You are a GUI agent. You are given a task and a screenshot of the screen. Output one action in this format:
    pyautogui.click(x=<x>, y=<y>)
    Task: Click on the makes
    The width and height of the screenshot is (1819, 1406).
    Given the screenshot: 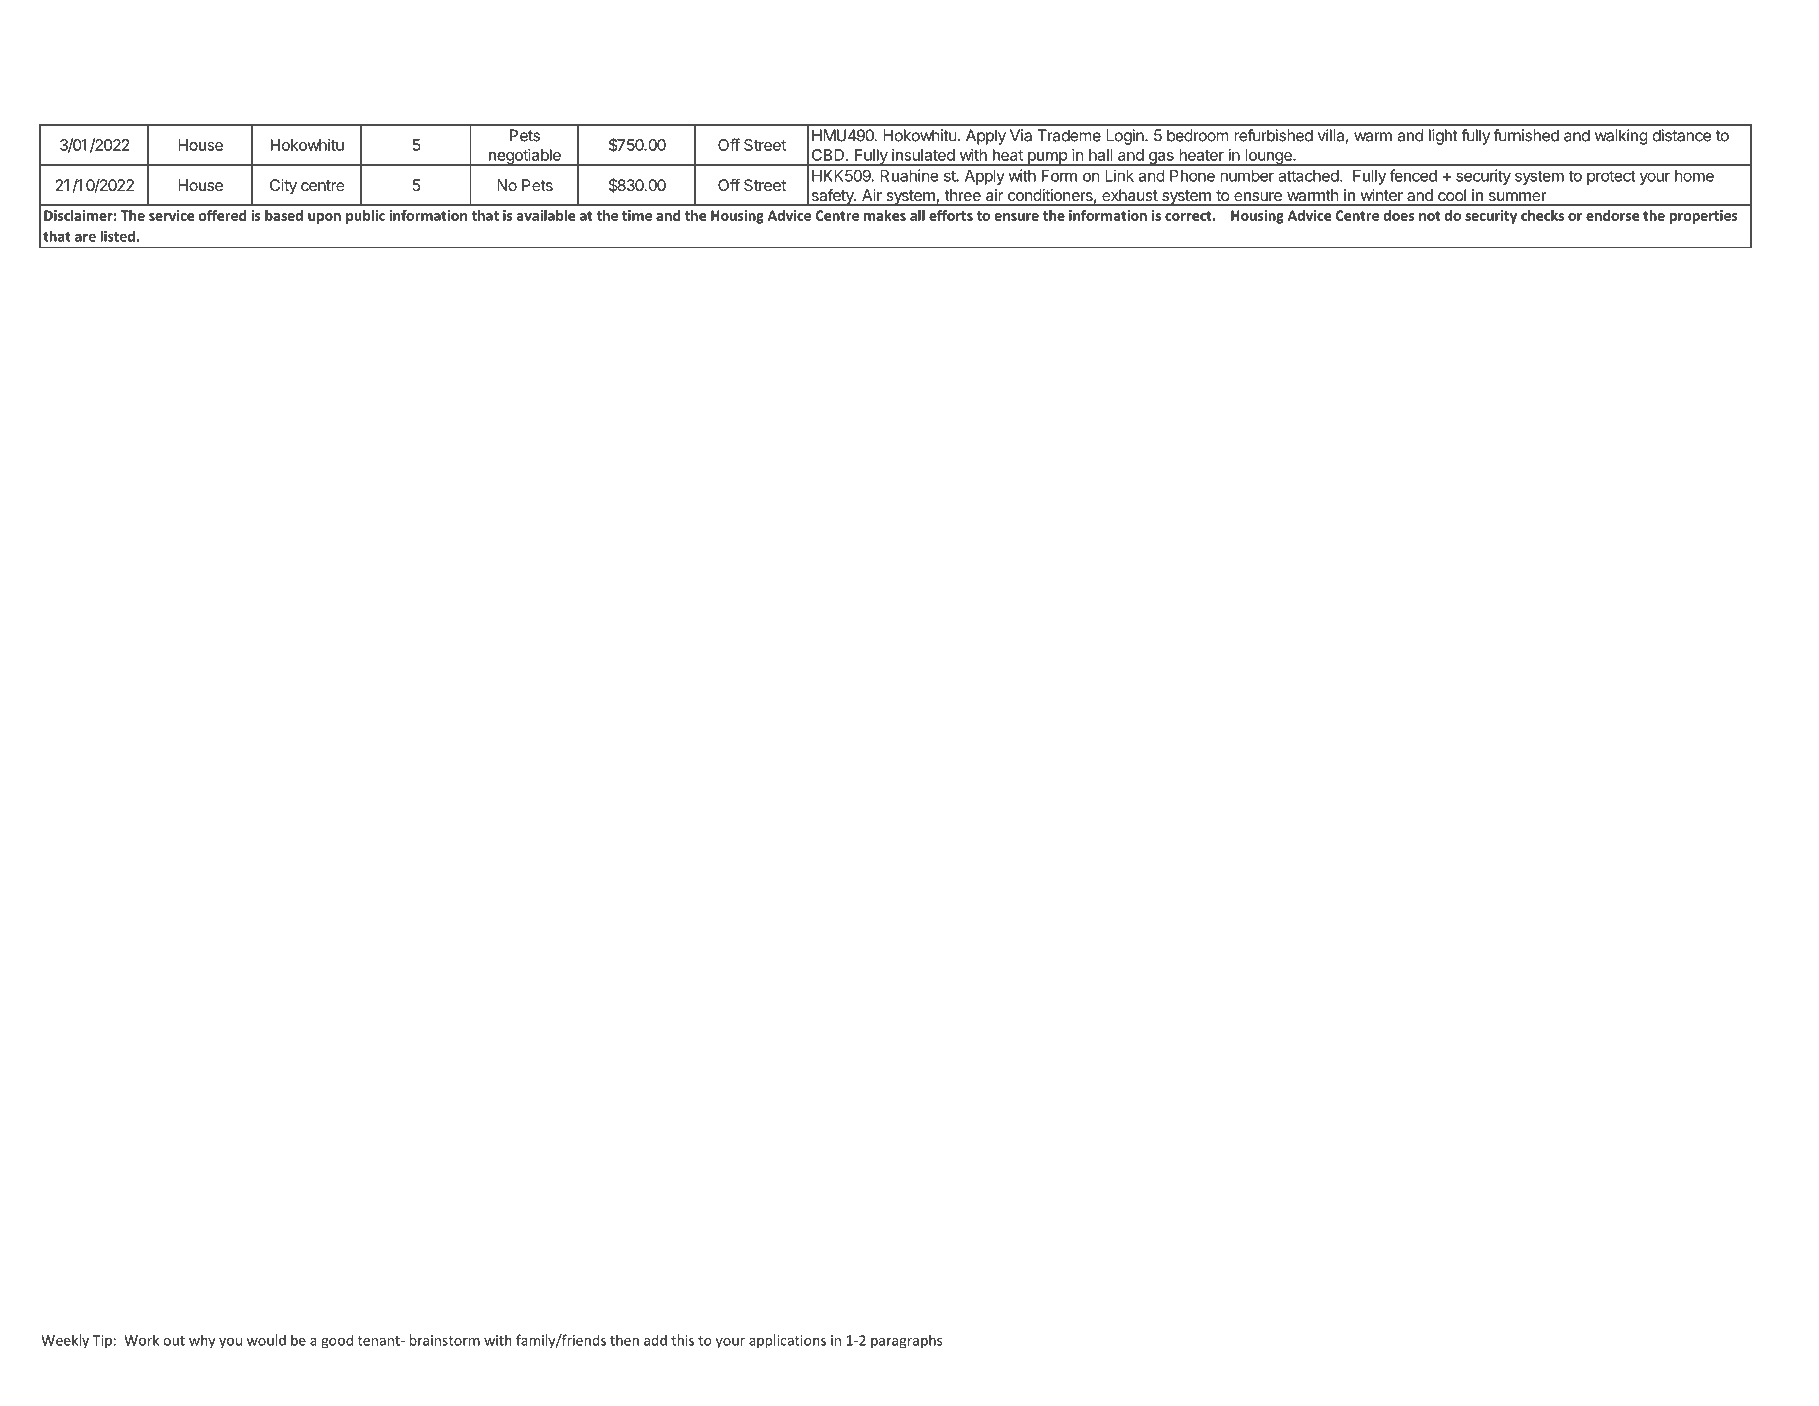 What is the action you would take?
    pyautogui.click(x=885, y=215)
